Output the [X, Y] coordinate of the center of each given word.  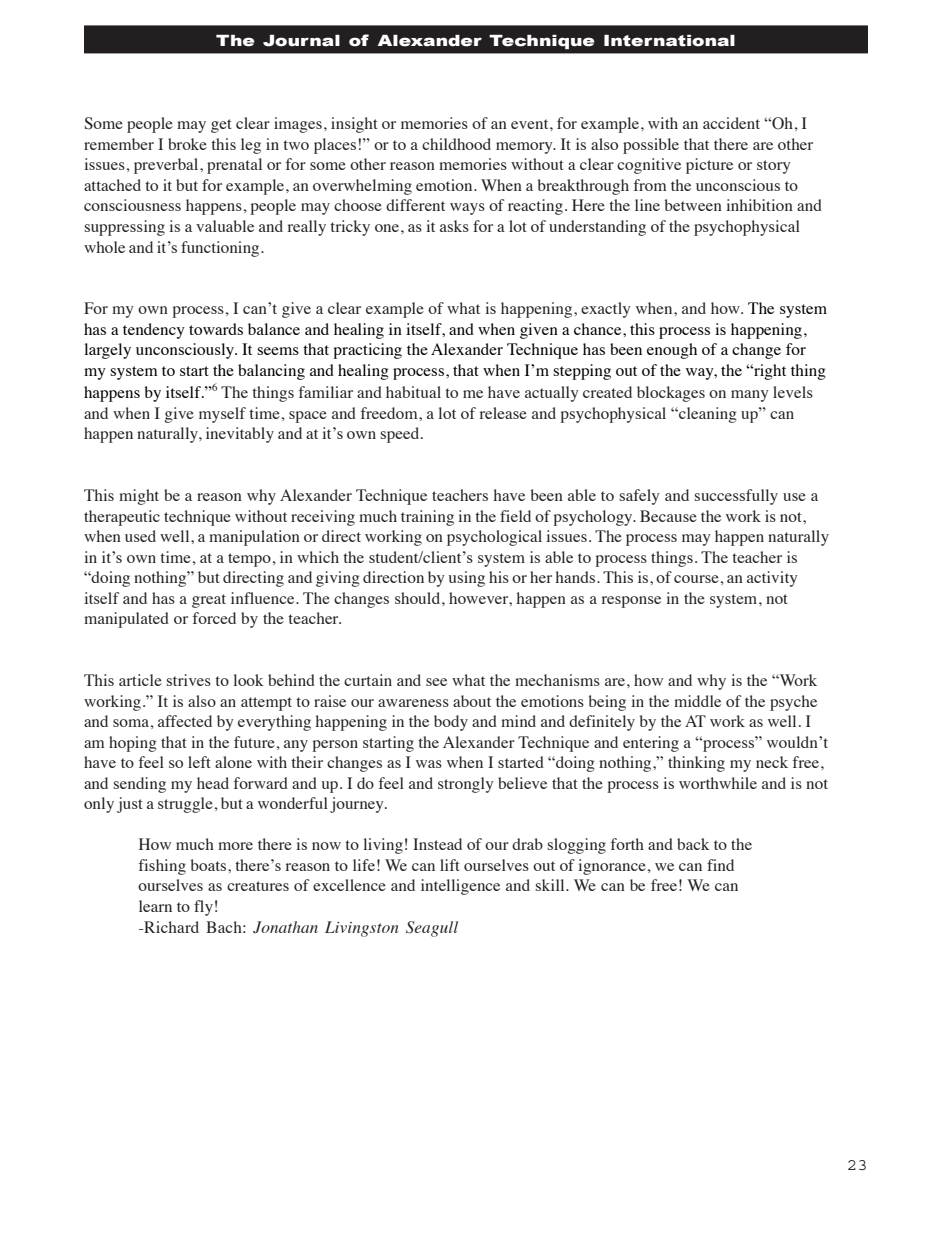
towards [216, 329]
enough [672, 351]
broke [187, 144]
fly [203, 908]
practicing [367, 351]
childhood [456, 144]
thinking [696, 764]
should [419, 598]
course [696, 579]
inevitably [240, 435]
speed [401, 435]
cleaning [707, 415]
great [209, 601]
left [199, 762]
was [429, 764]
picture [709, 166]
